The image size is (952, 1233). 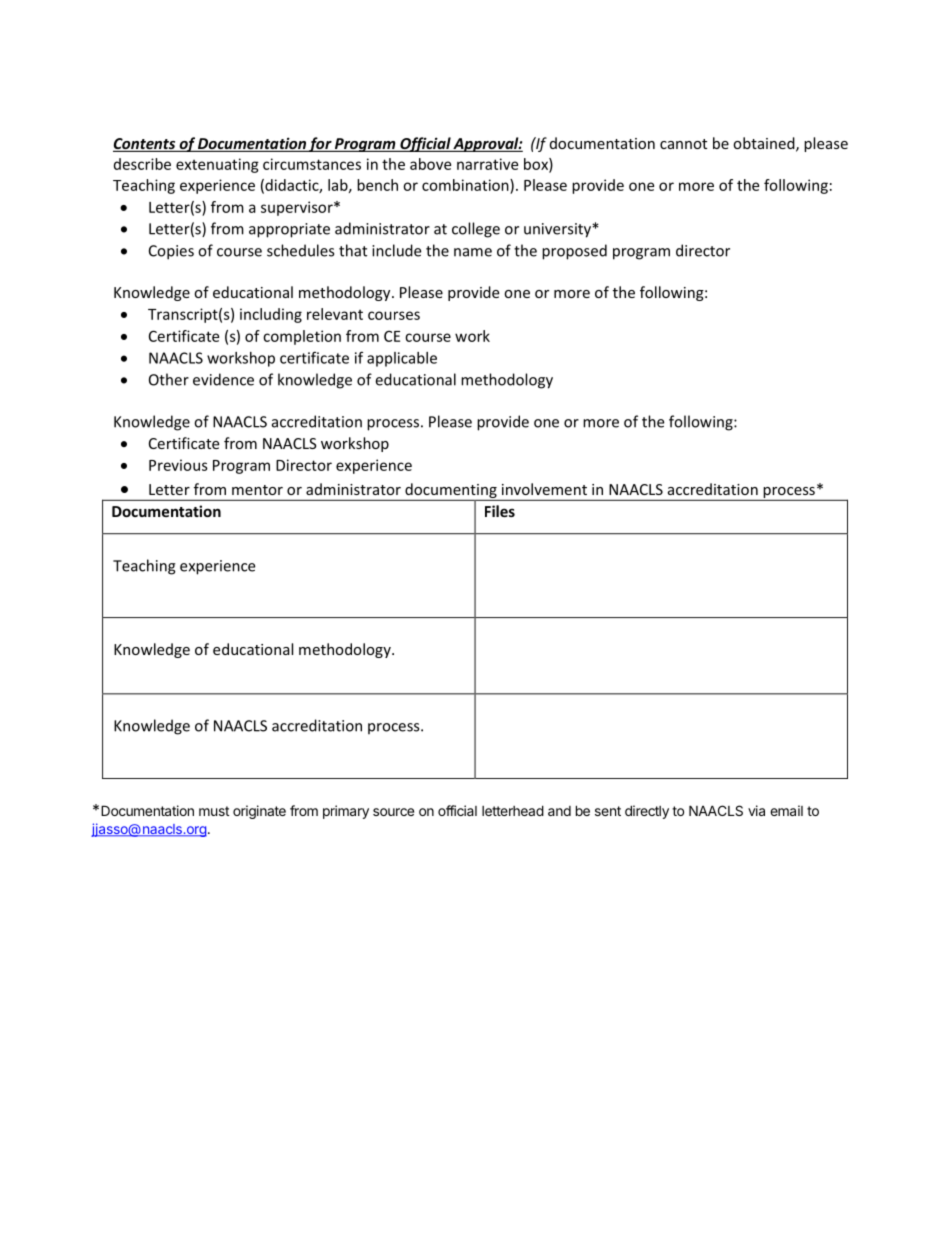 What do you see at coordinates (402, 359) in the screenshot?
I see `applicable` at bounding box center [402, 359].
